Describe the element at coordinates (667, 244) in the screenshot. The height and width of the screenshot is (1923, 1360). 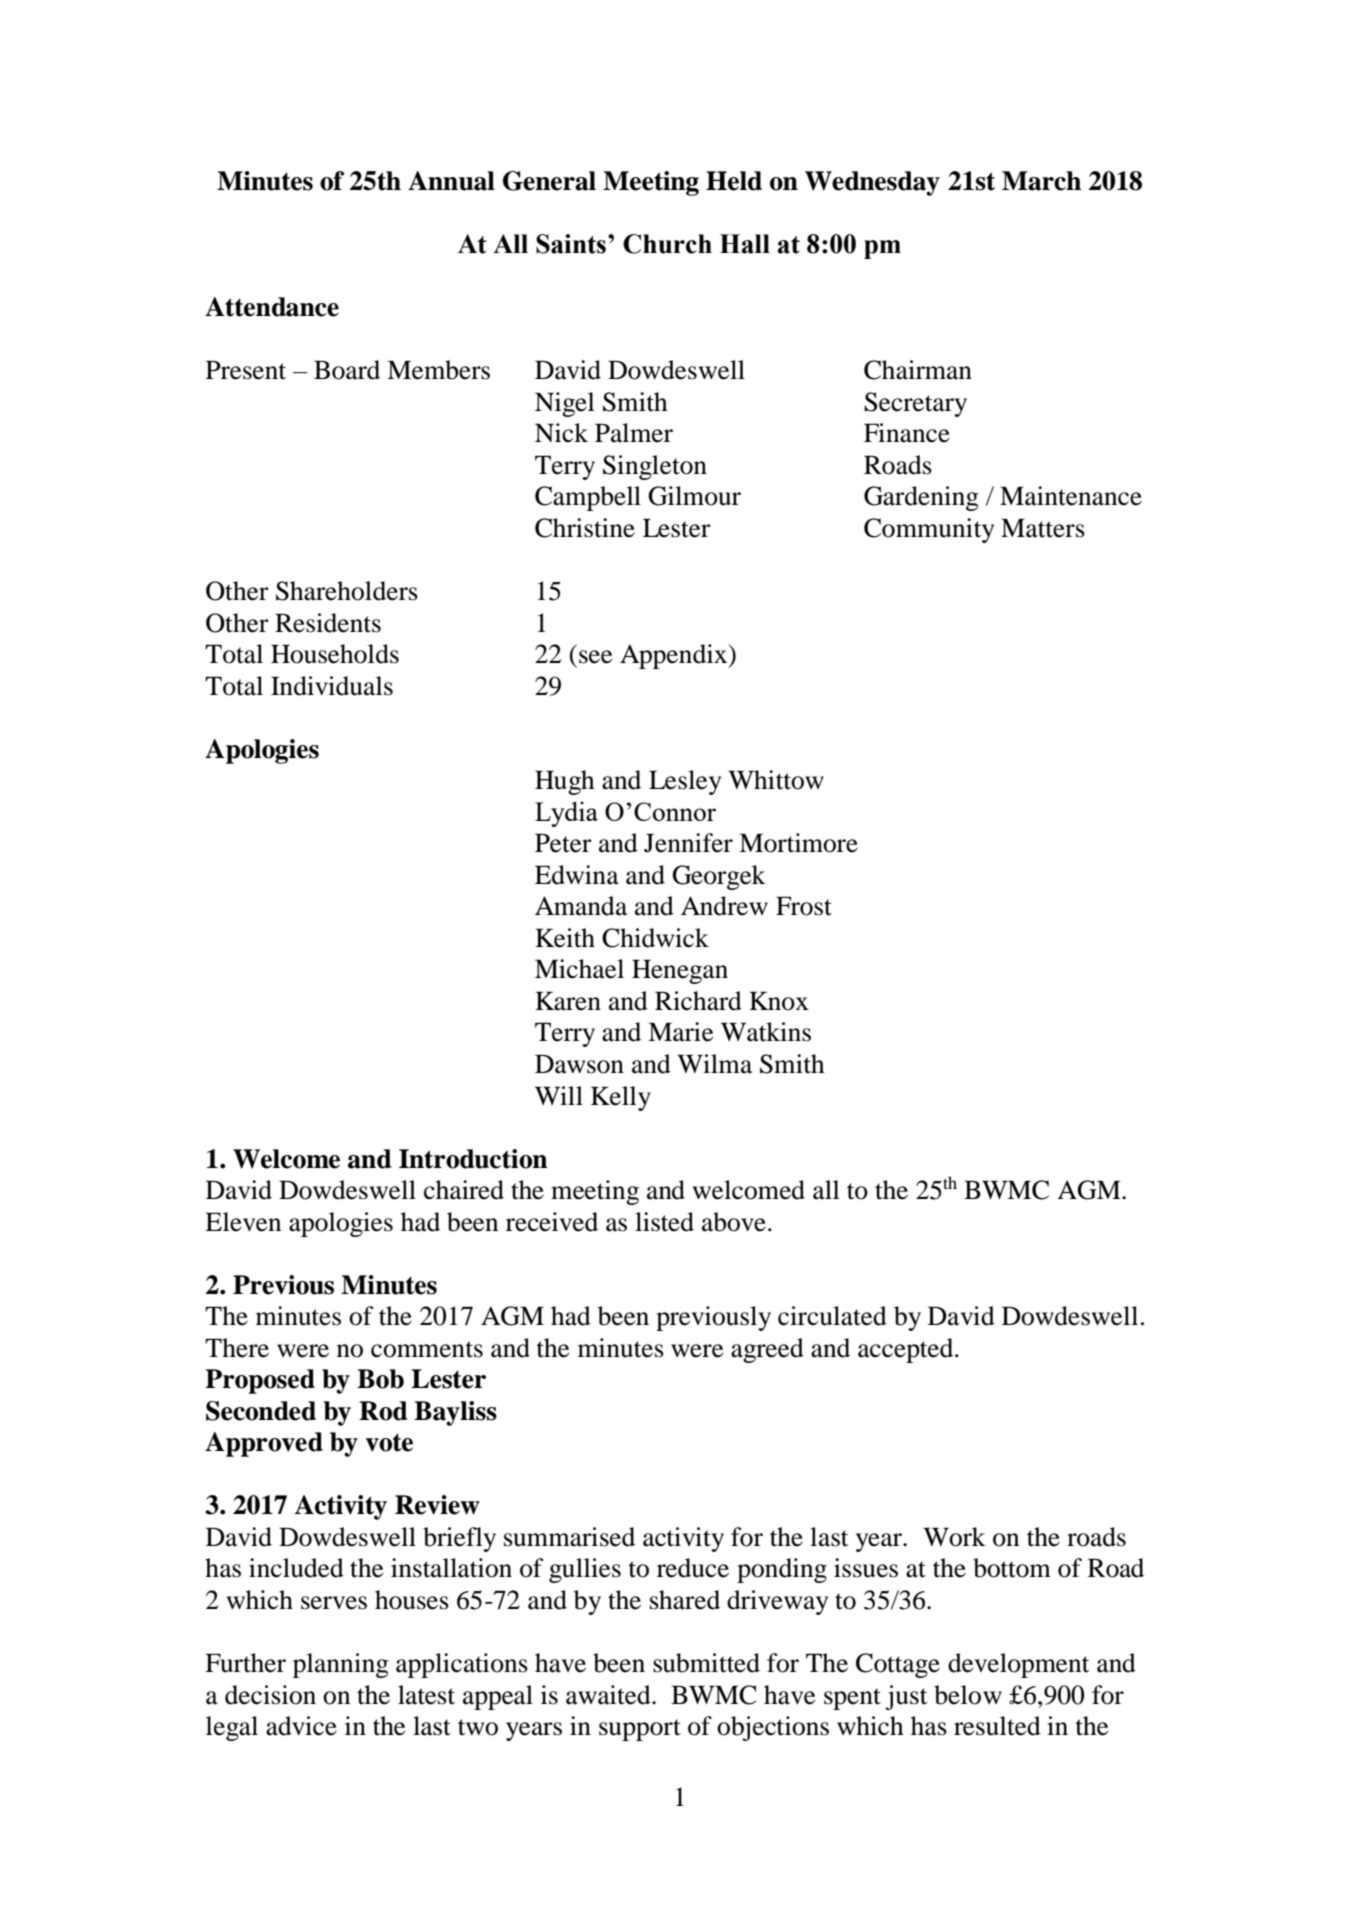
I see `Church` at that location.
